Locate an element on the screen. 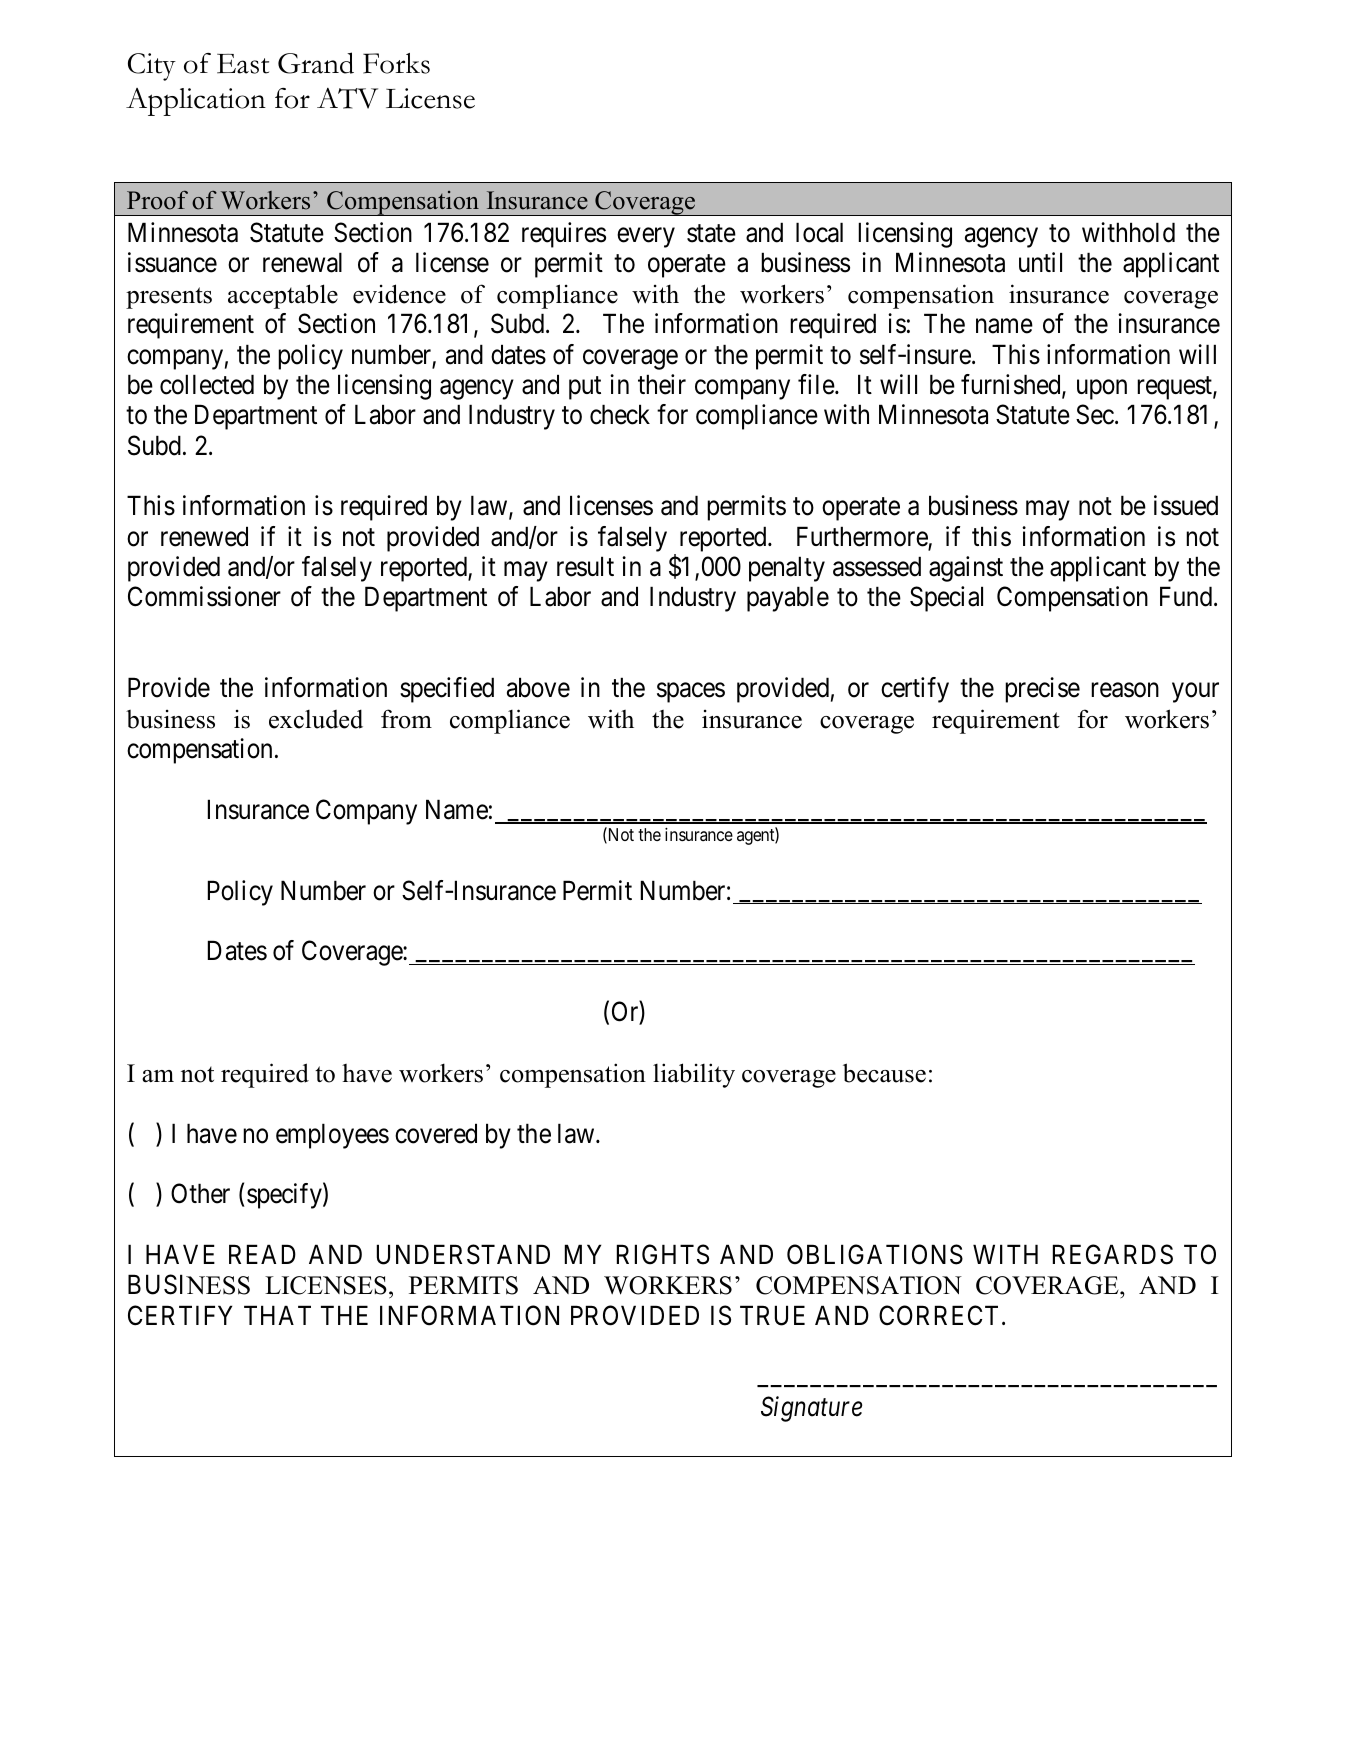 Image resolution: width=1346 pixels, height=1742 pixels. East is located at coordinates (243, 64).
